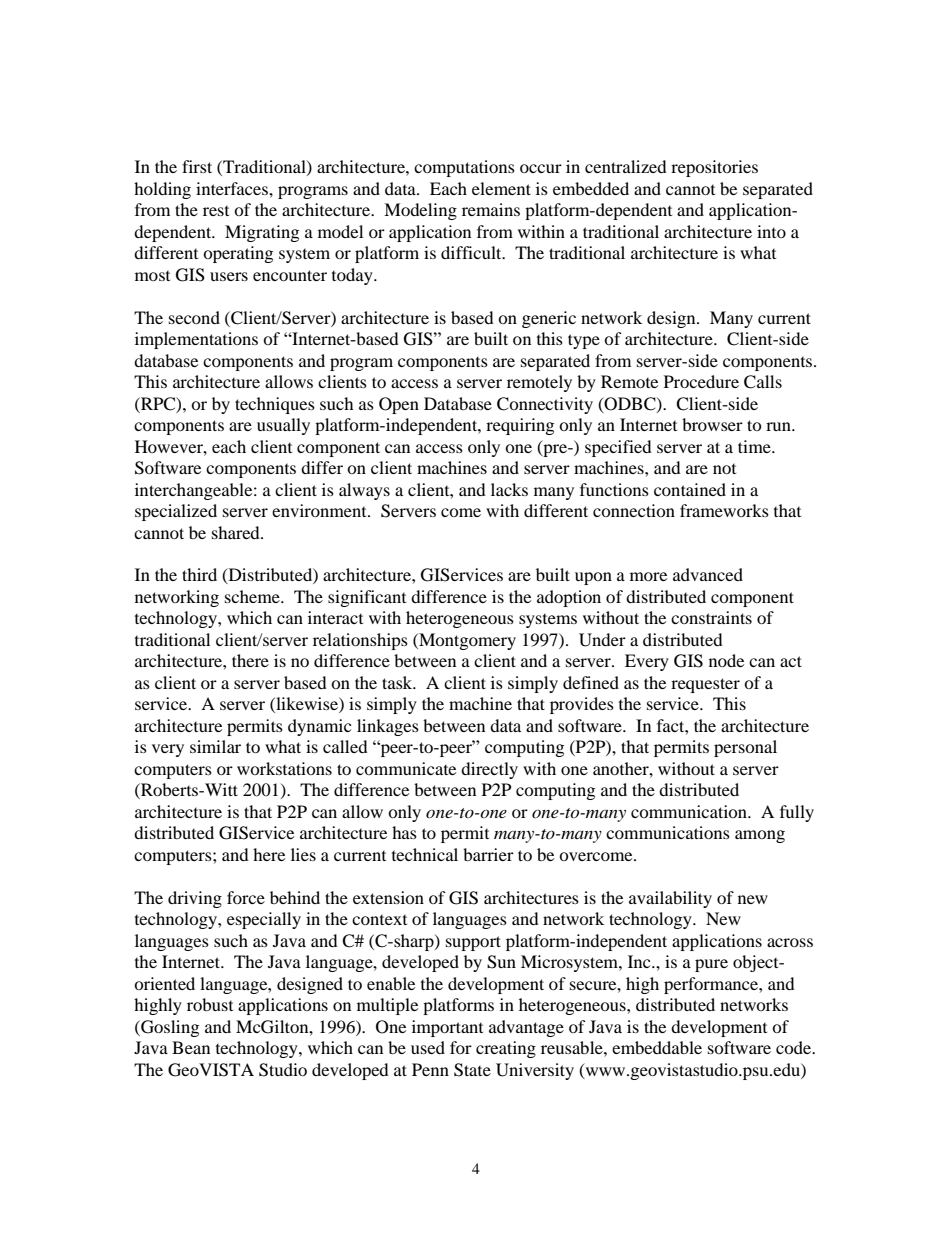 The height and width of the screenshot is (1233, 952). I want to click on repositories, so click(714, 168).
